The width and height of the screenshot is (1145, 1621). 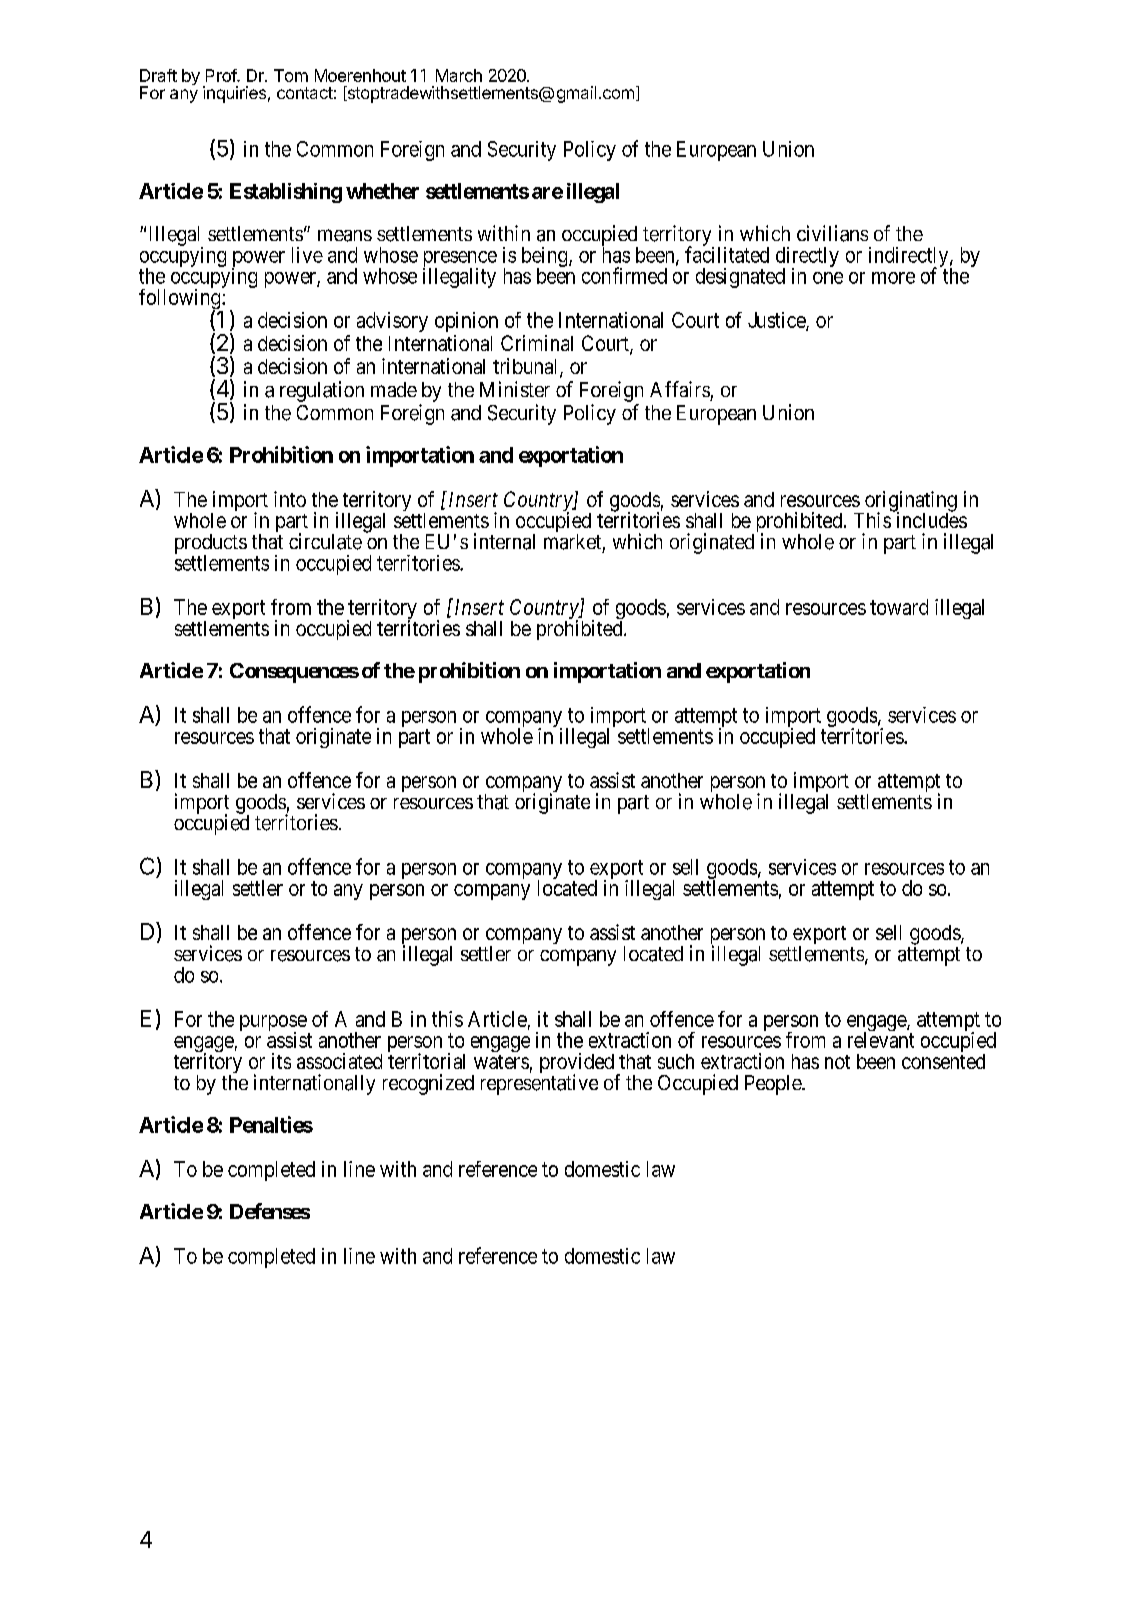 I want to click on provided, so click(x=577, y=1064).
